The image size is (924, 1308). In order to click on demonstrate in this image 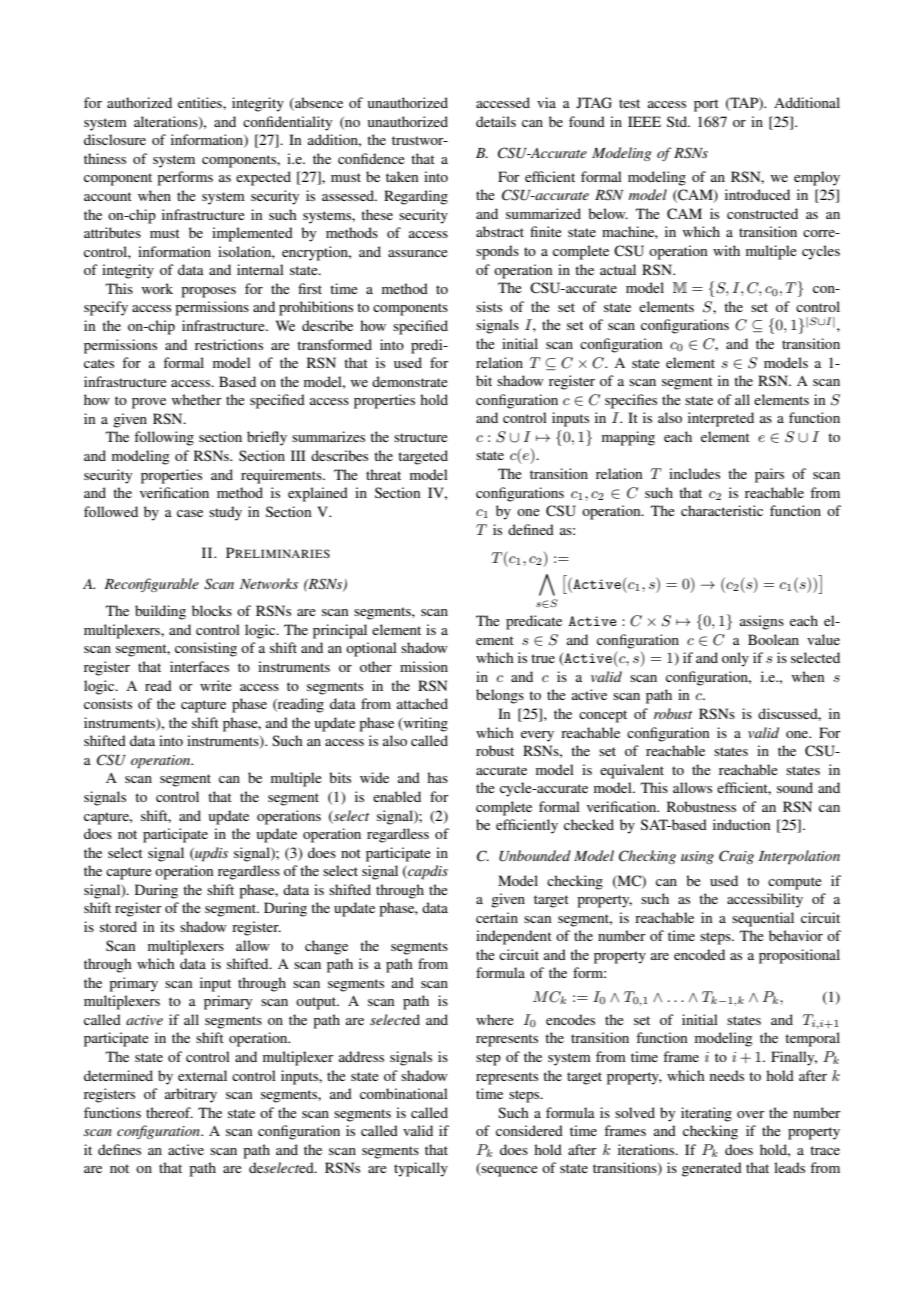, I will do `click(410, 381)`.
